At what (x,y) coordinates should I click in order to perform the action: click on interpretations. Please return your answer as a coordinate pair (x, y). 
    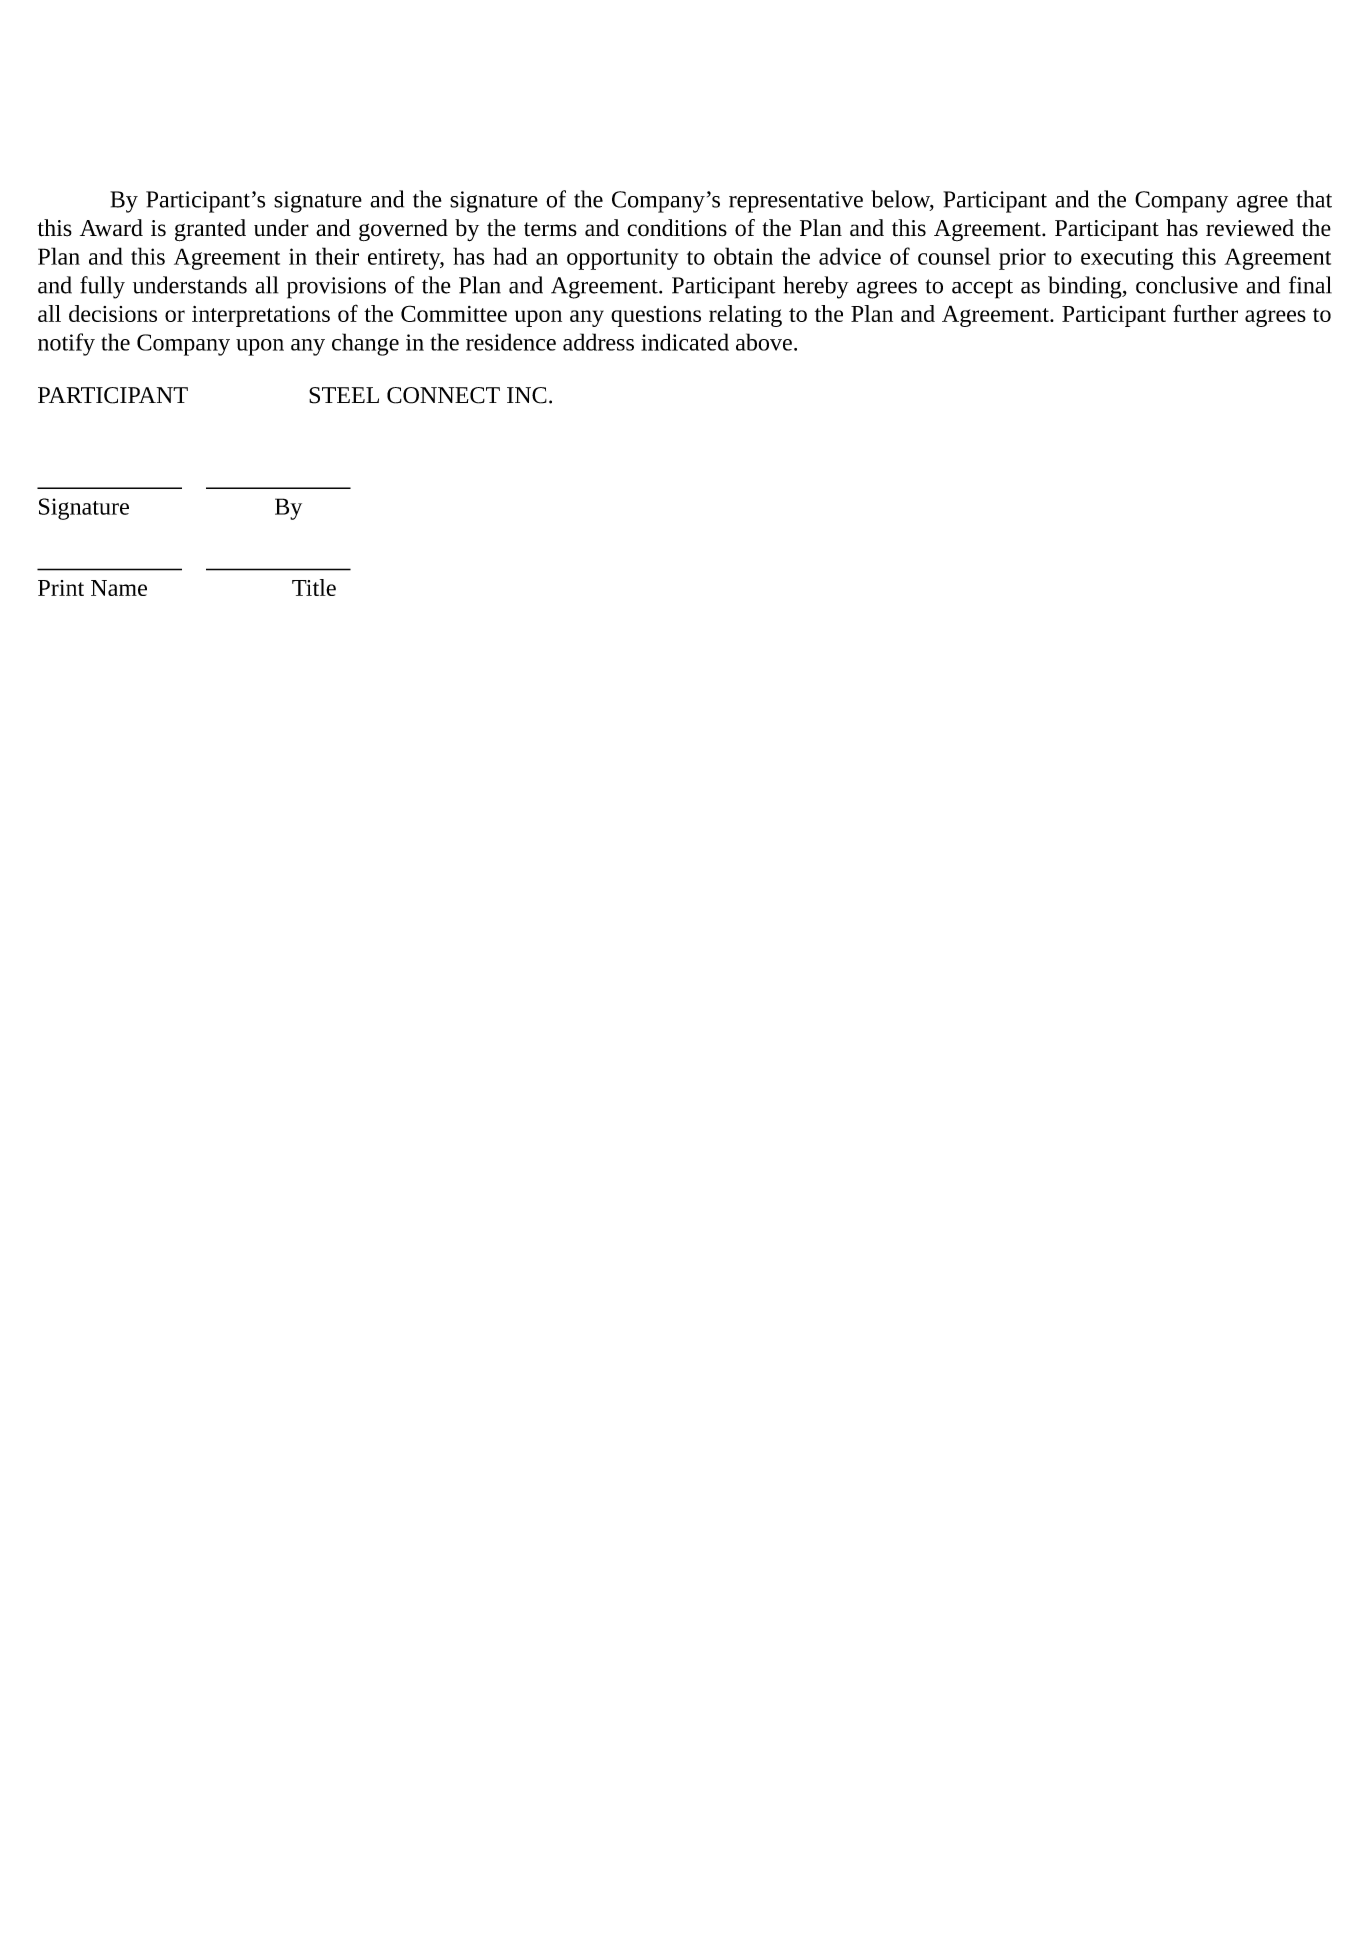
    Looking at the image, I should click on (261, 316).
